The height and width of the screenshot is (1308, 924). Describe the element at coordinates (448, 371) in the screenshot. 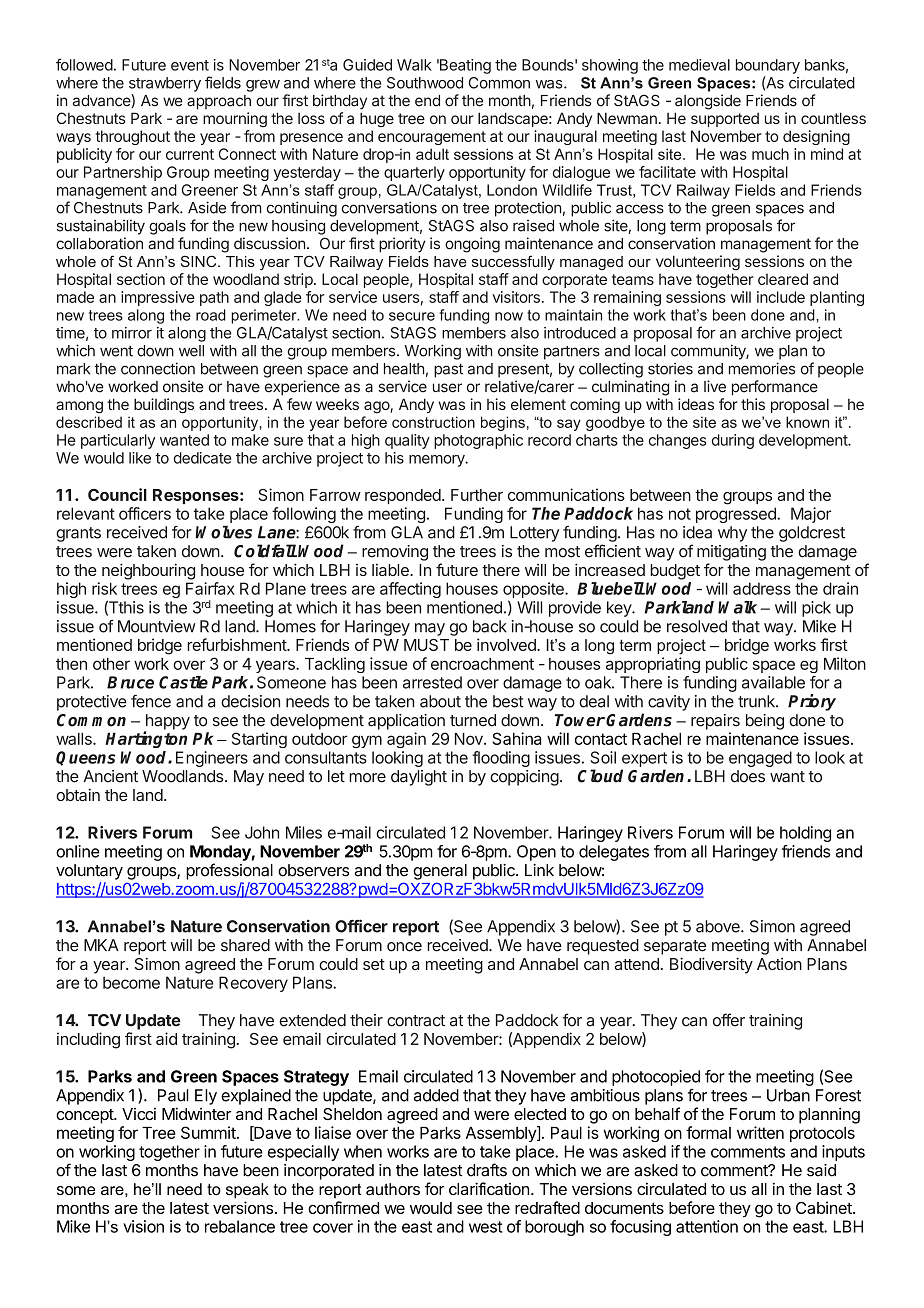

I see `past` at that location.
